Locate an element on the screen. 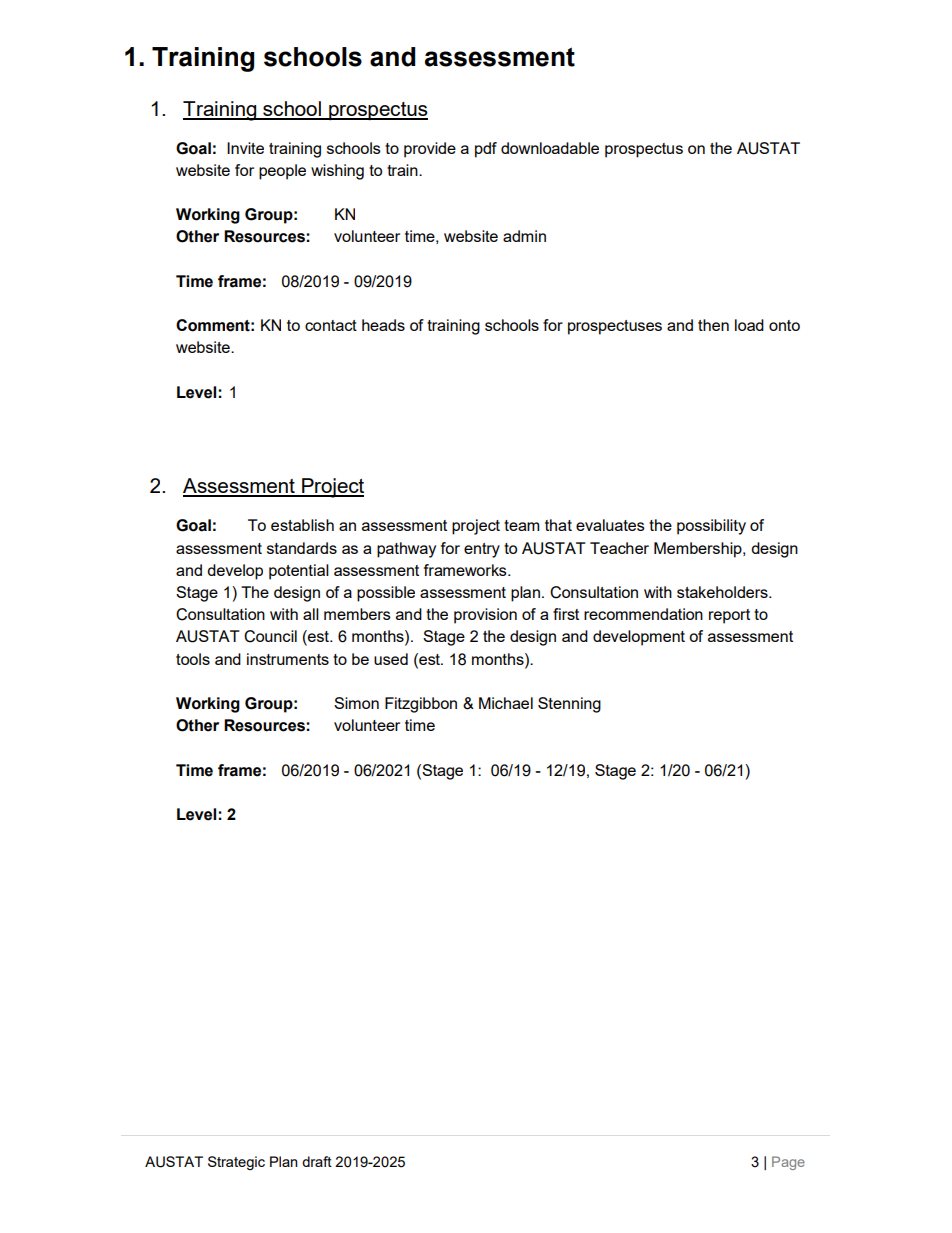  Simon is located at coordinates (356, 703).
